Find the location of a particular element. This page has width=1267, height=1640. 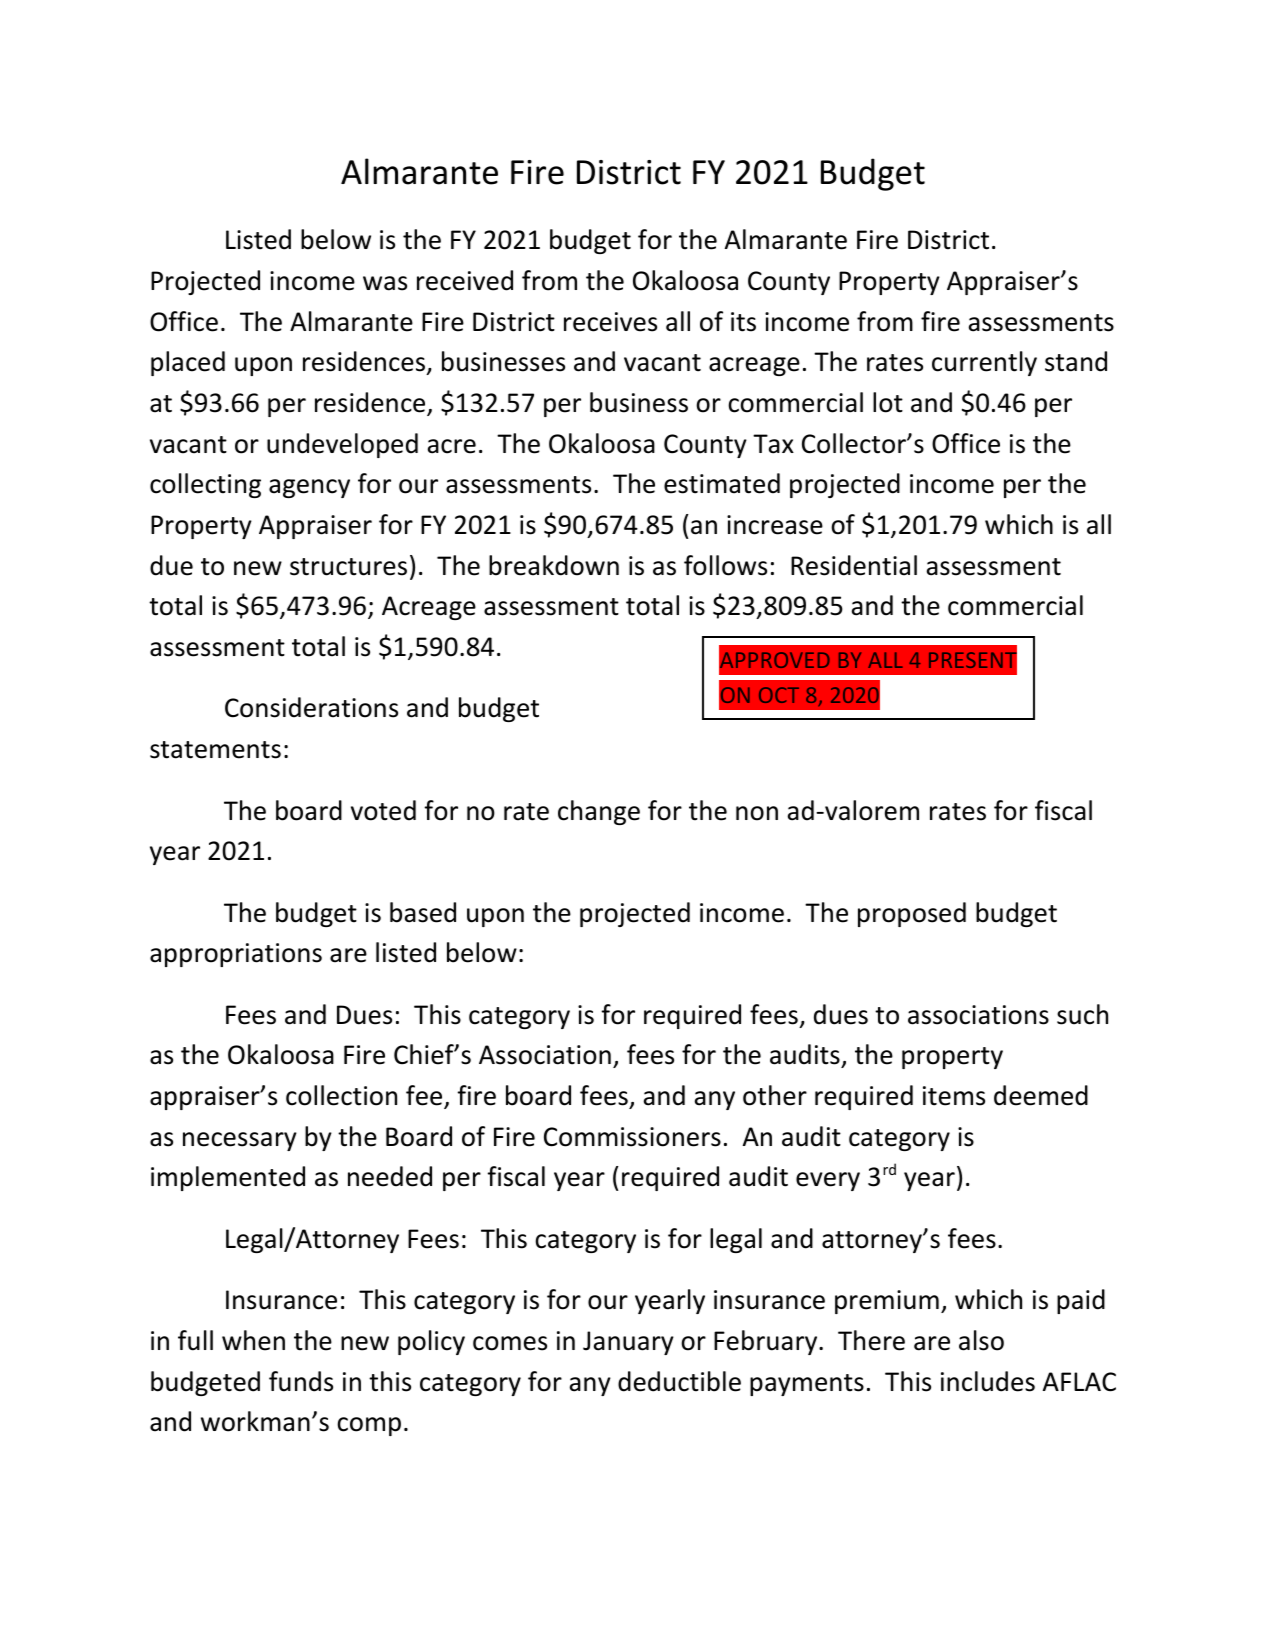

necessary is located at coordinates (240, 1141).
